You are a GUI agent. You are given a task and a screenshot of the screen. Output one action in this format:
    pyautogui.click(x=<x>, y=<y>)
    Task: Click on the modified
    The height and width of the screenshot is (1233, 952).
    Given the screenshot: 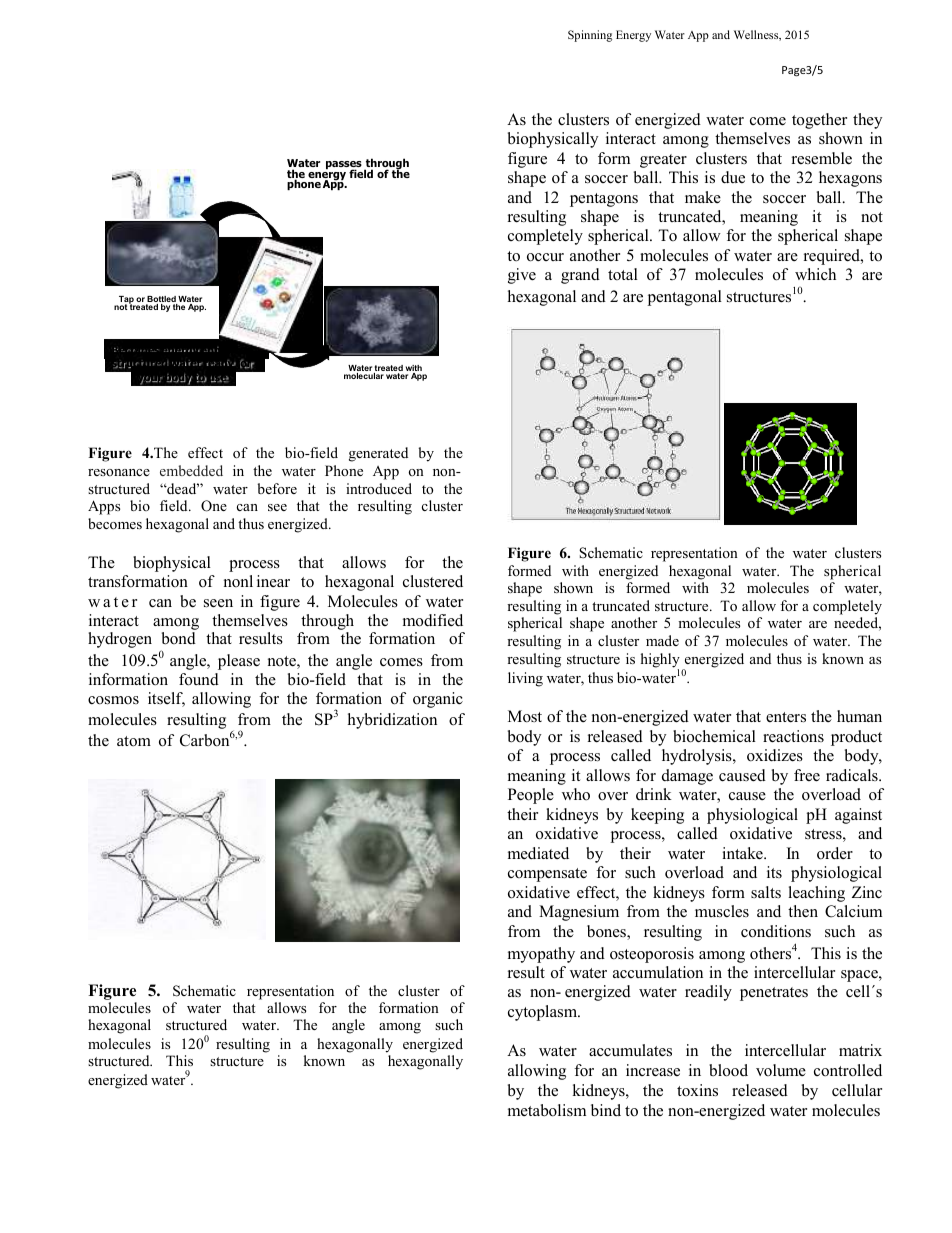 What is the action you would take?
    pyautogui.click(x=433, y=620)
